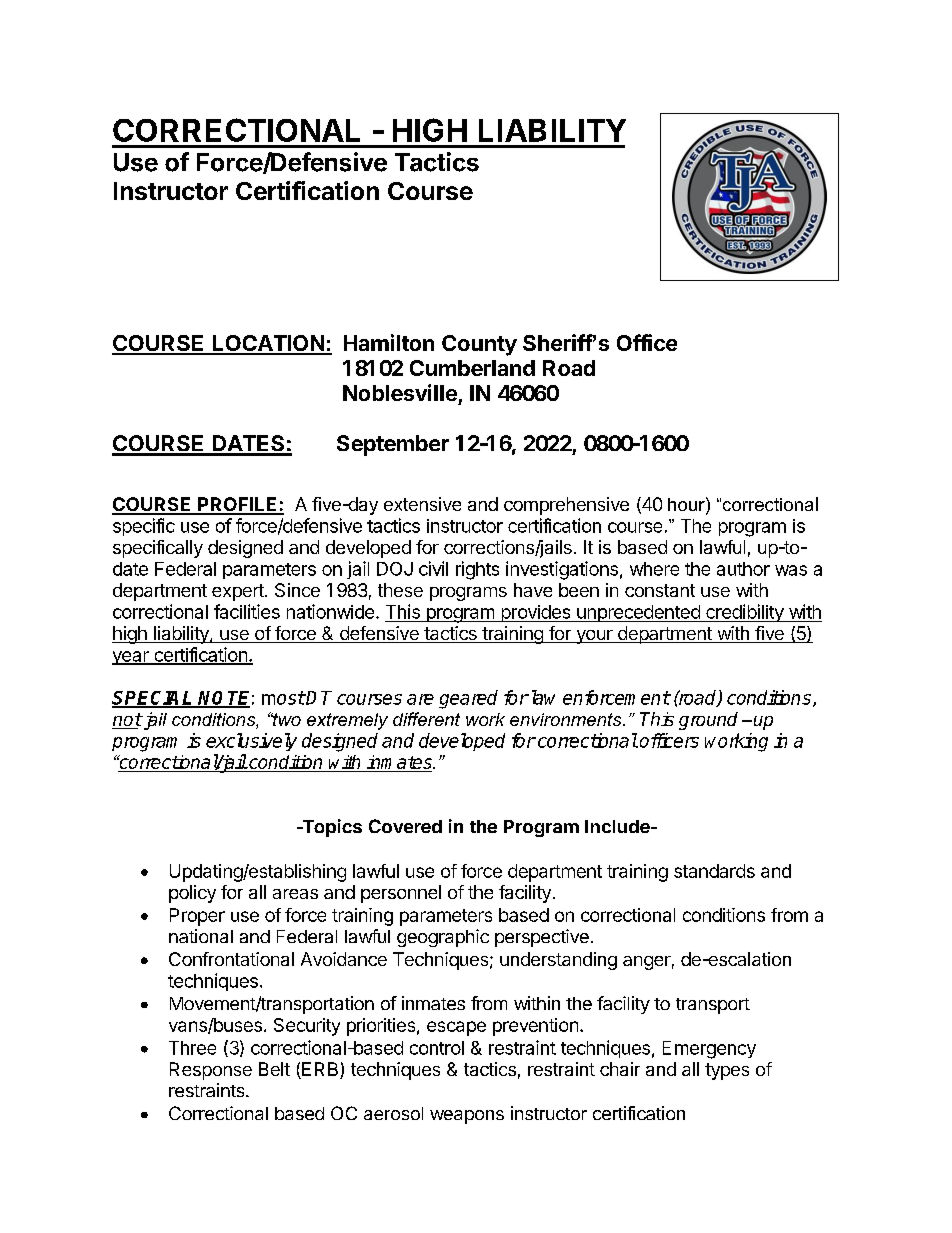 The image size is (952, 1233). Describe the element at coordinates (479, 345) in the screenshot. I see `County` at that location.
